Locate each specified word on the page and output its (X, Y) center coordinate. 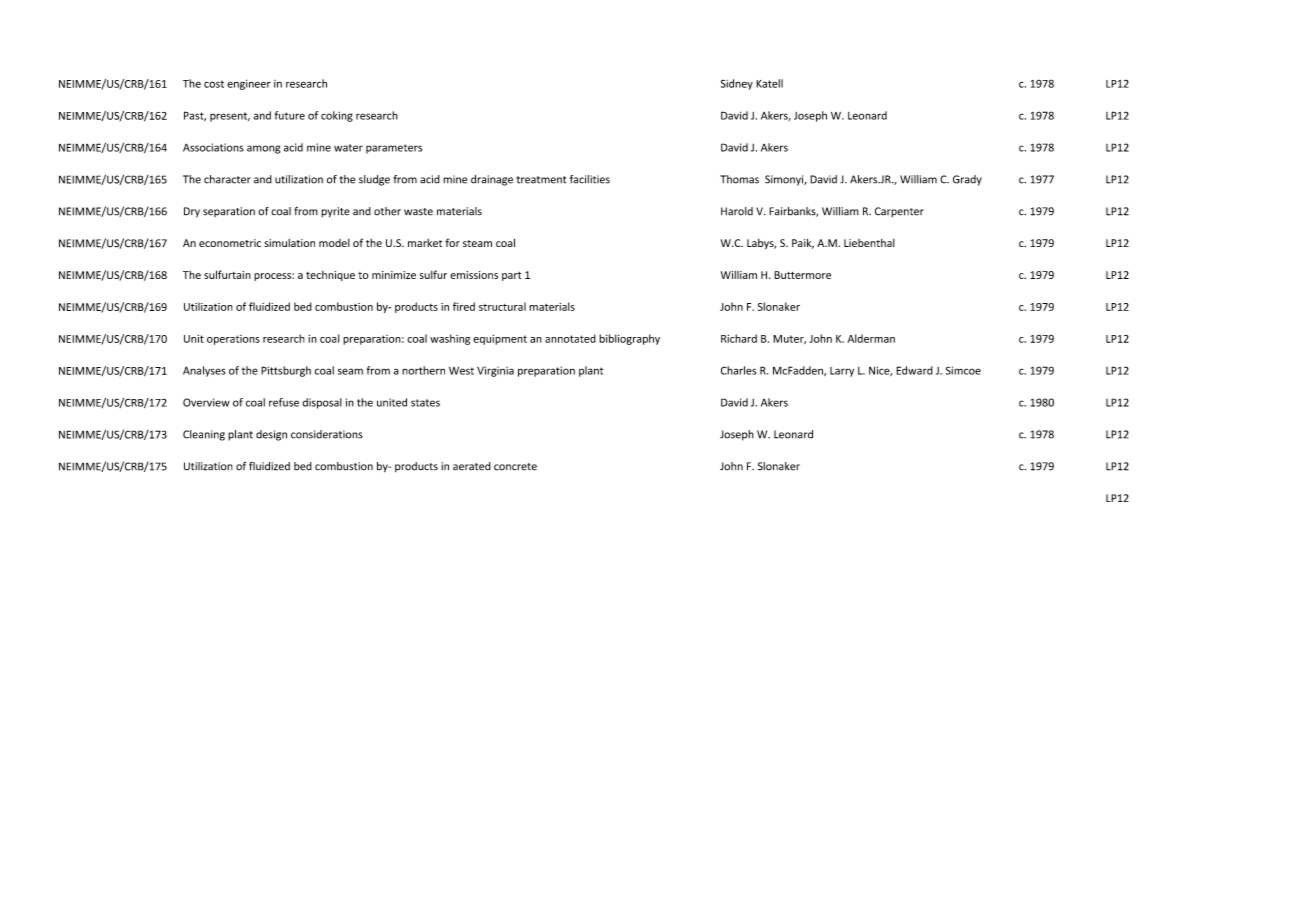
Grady (967, 180)
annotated (570, 338)
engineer (249, 85)
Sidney (737, 84)
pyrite (335, 212)
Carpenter (899, 212)
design (271, 435)
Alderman (871, 338)
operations (233, 340)
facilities (590, 179)
